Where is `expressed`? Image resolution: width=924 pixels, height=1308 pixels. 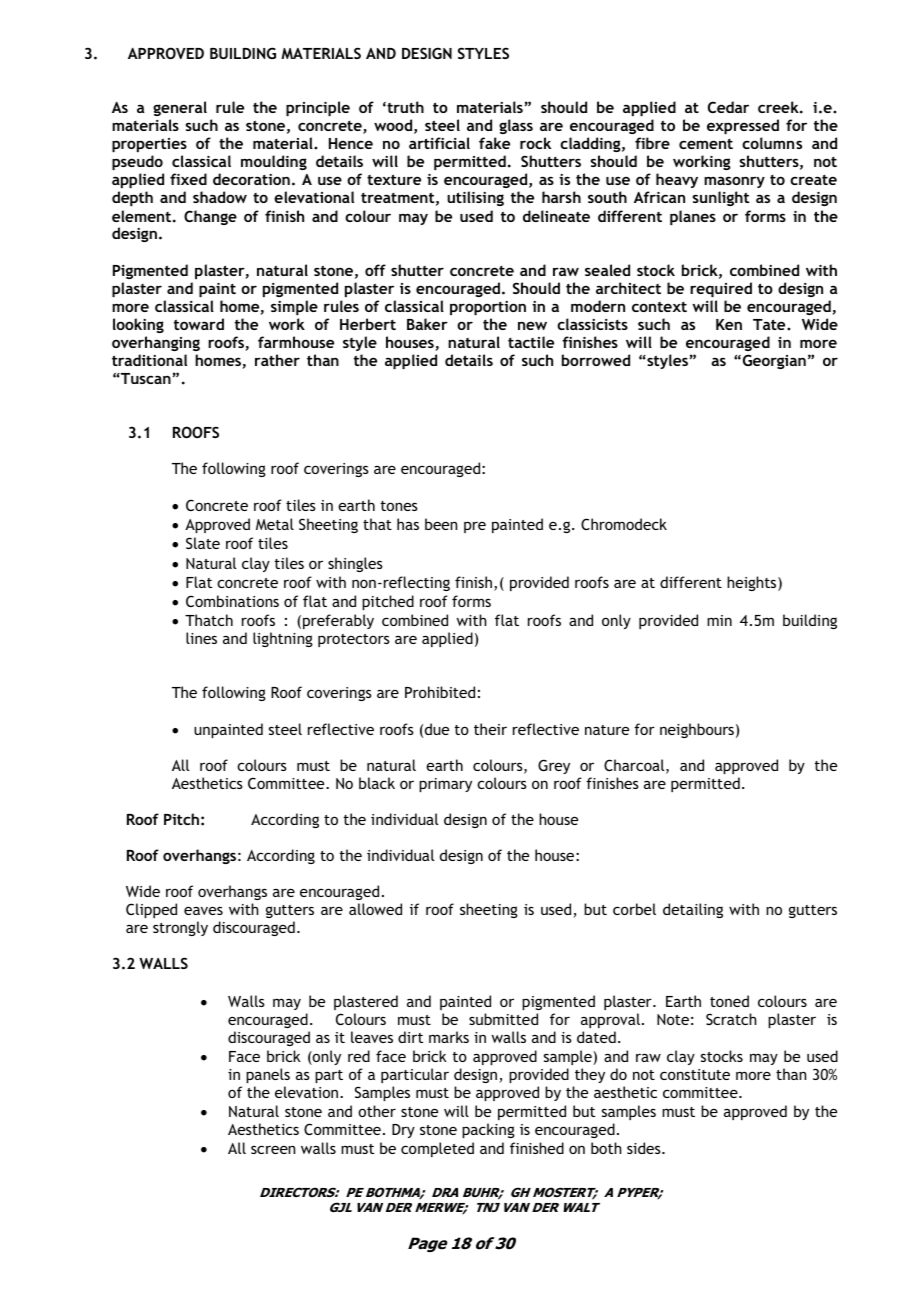 expressed is located at coordinates (743, 126).
